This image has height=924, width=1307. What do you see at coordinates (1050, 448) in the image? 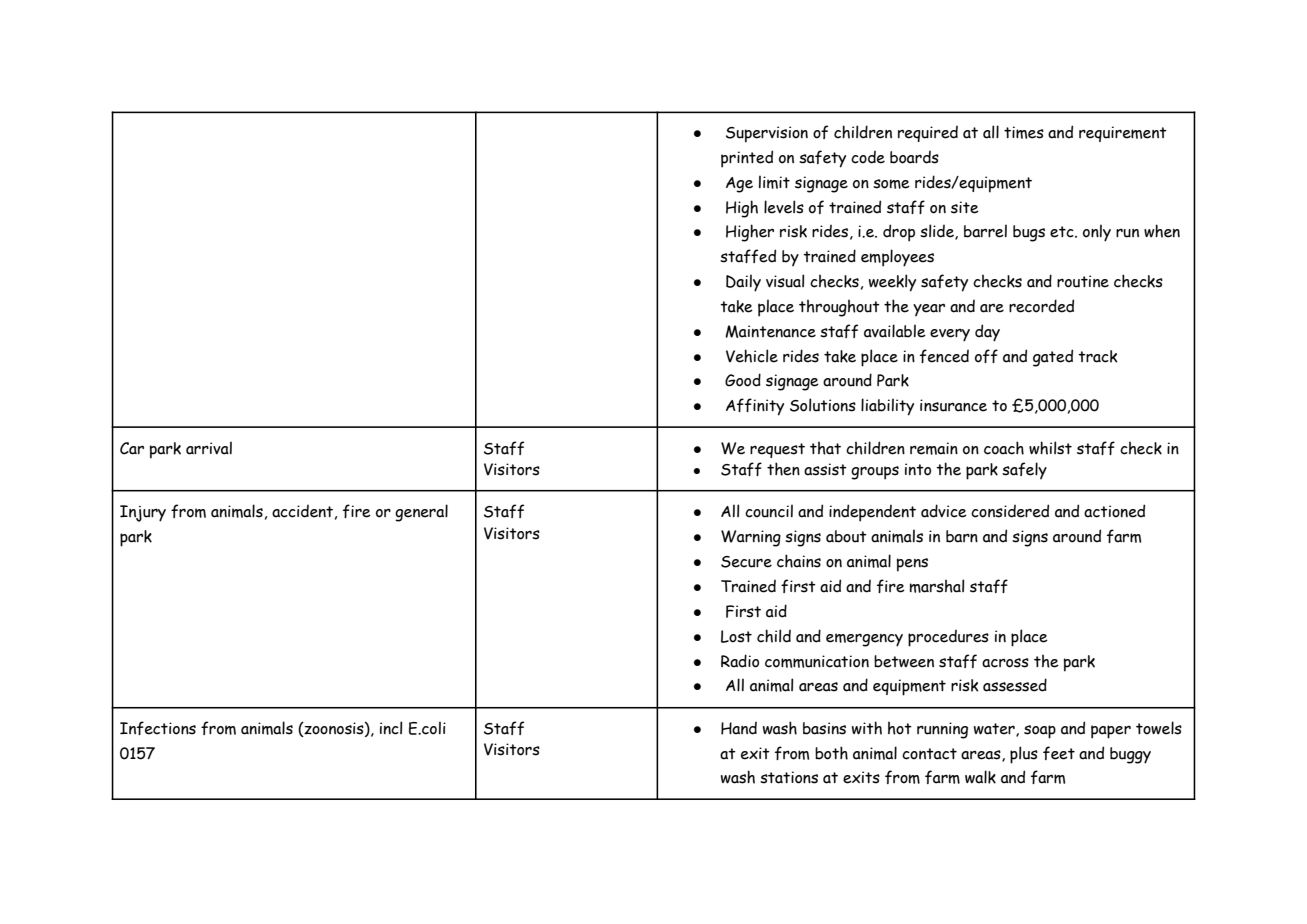
I see `whilst` at bounding box center [1050, 448].
